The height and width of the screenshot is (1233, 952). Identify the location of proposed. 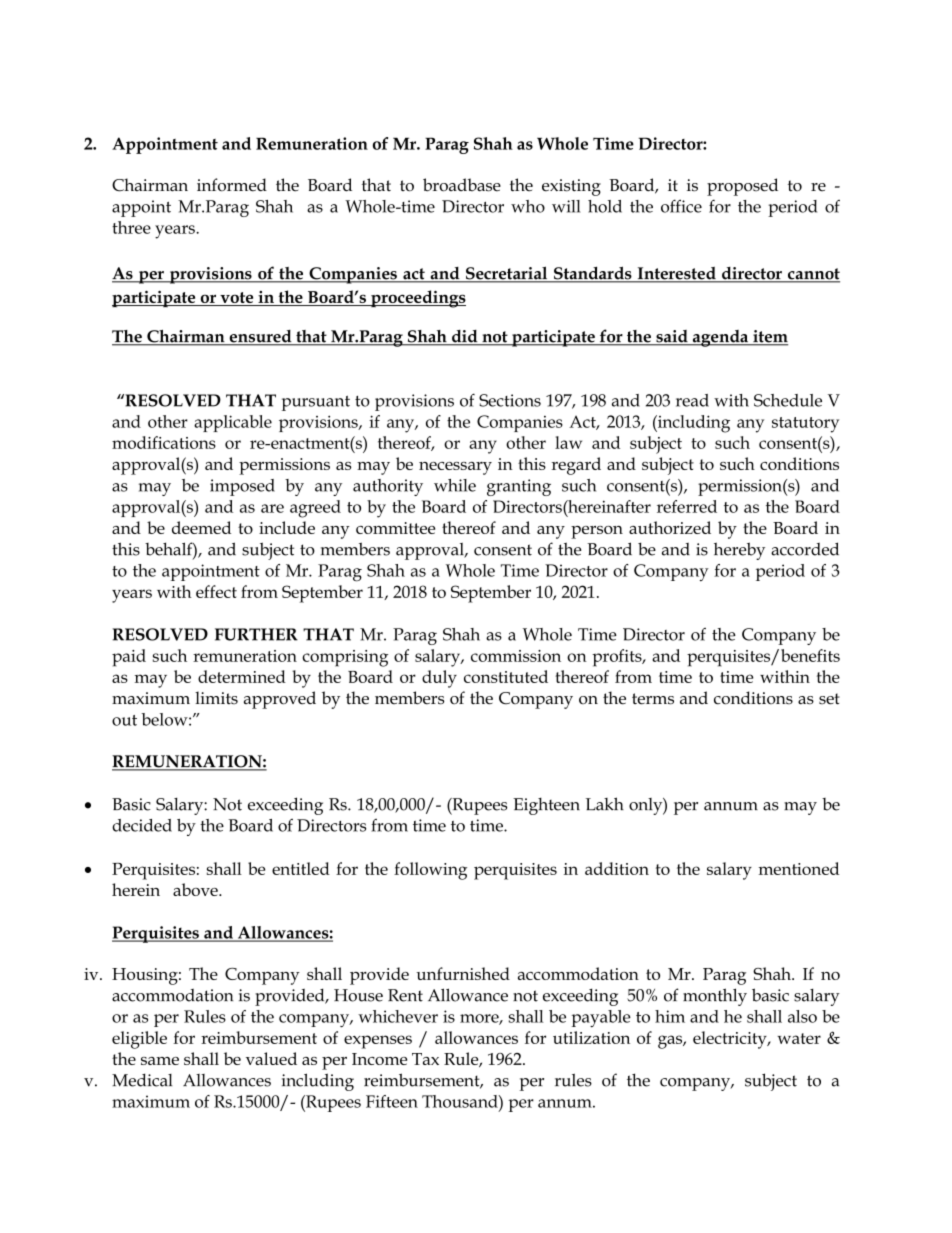
(742, 187).
